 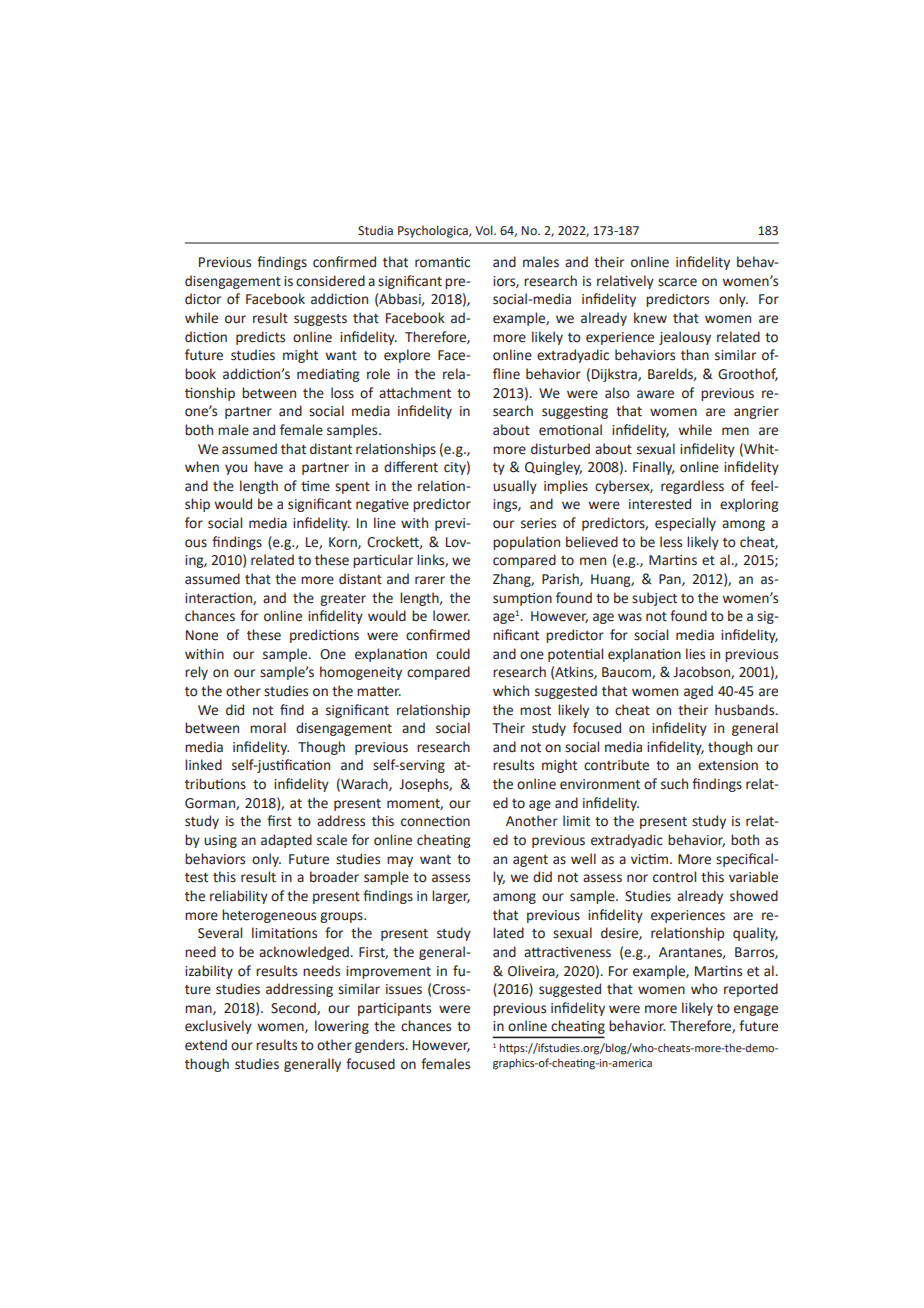 I want to click on could, so click(x=453, y=654).
